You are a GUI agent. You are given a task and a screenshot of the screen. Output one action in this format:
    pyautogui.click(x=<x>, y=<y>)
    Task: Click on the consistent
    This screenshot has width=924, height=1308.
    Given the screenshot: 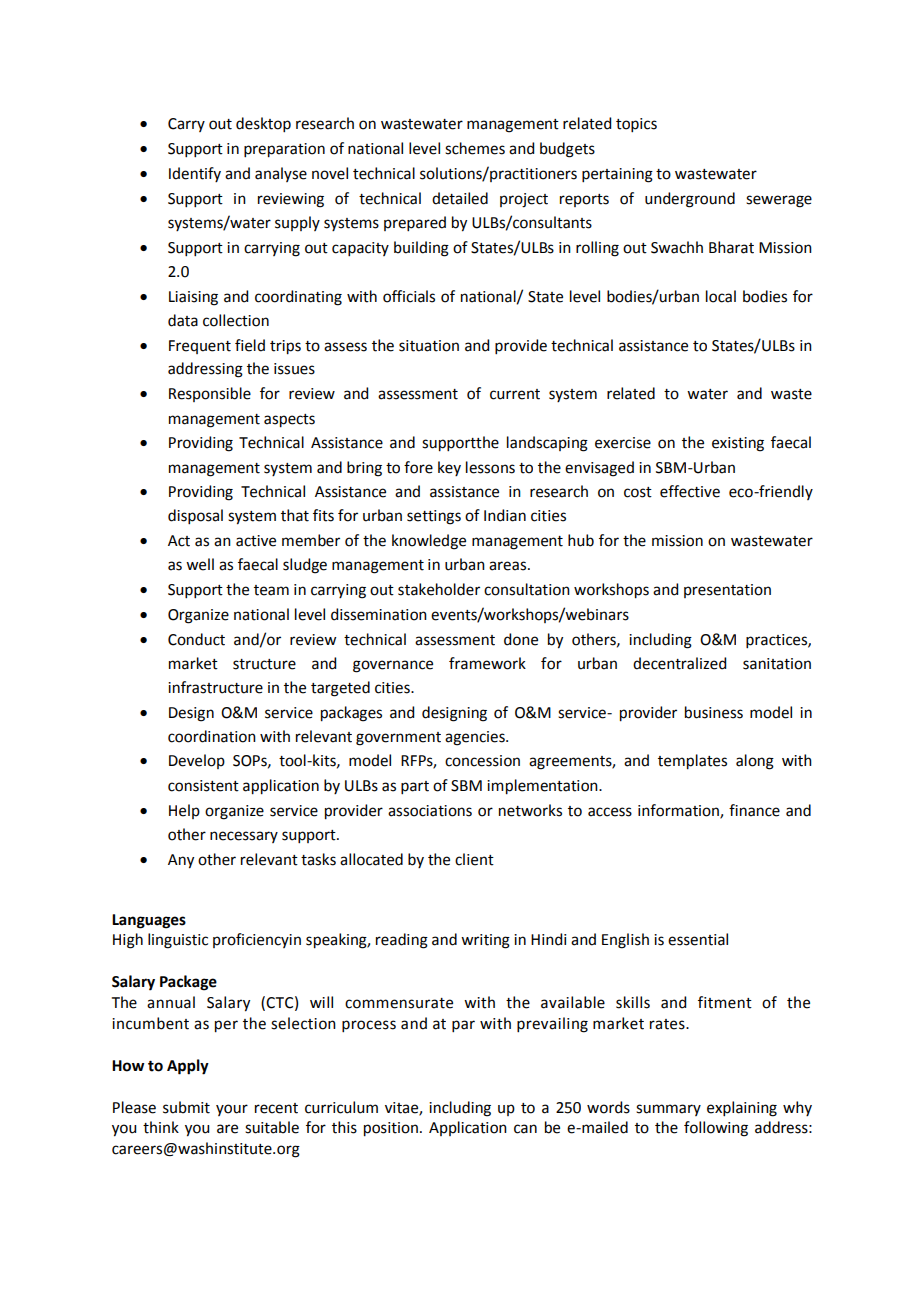 What is the action you would take?
    pyautogui.click(x=203, y=786)
